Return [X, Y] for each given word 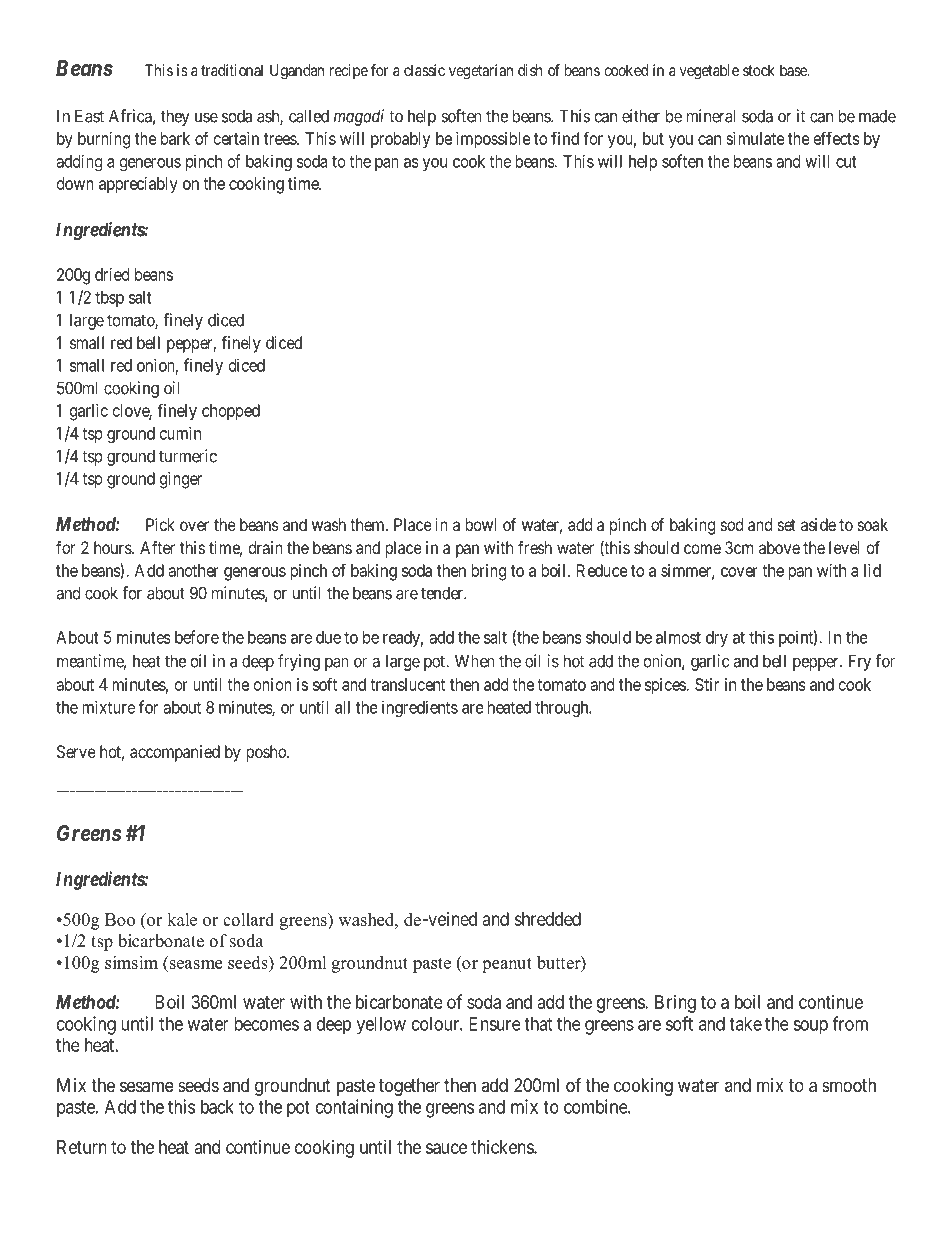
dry [717, 639]
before [197, 637]
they [175, 117]
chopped [231, 412]
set [787, 525]
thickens [503, 1147]
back [217, 1107]
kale [182, 919]
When [475, 661]
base [794, 70]
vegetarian [481, 72]
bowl [481, 524]
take [745, 1024]
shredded [547, 919]
